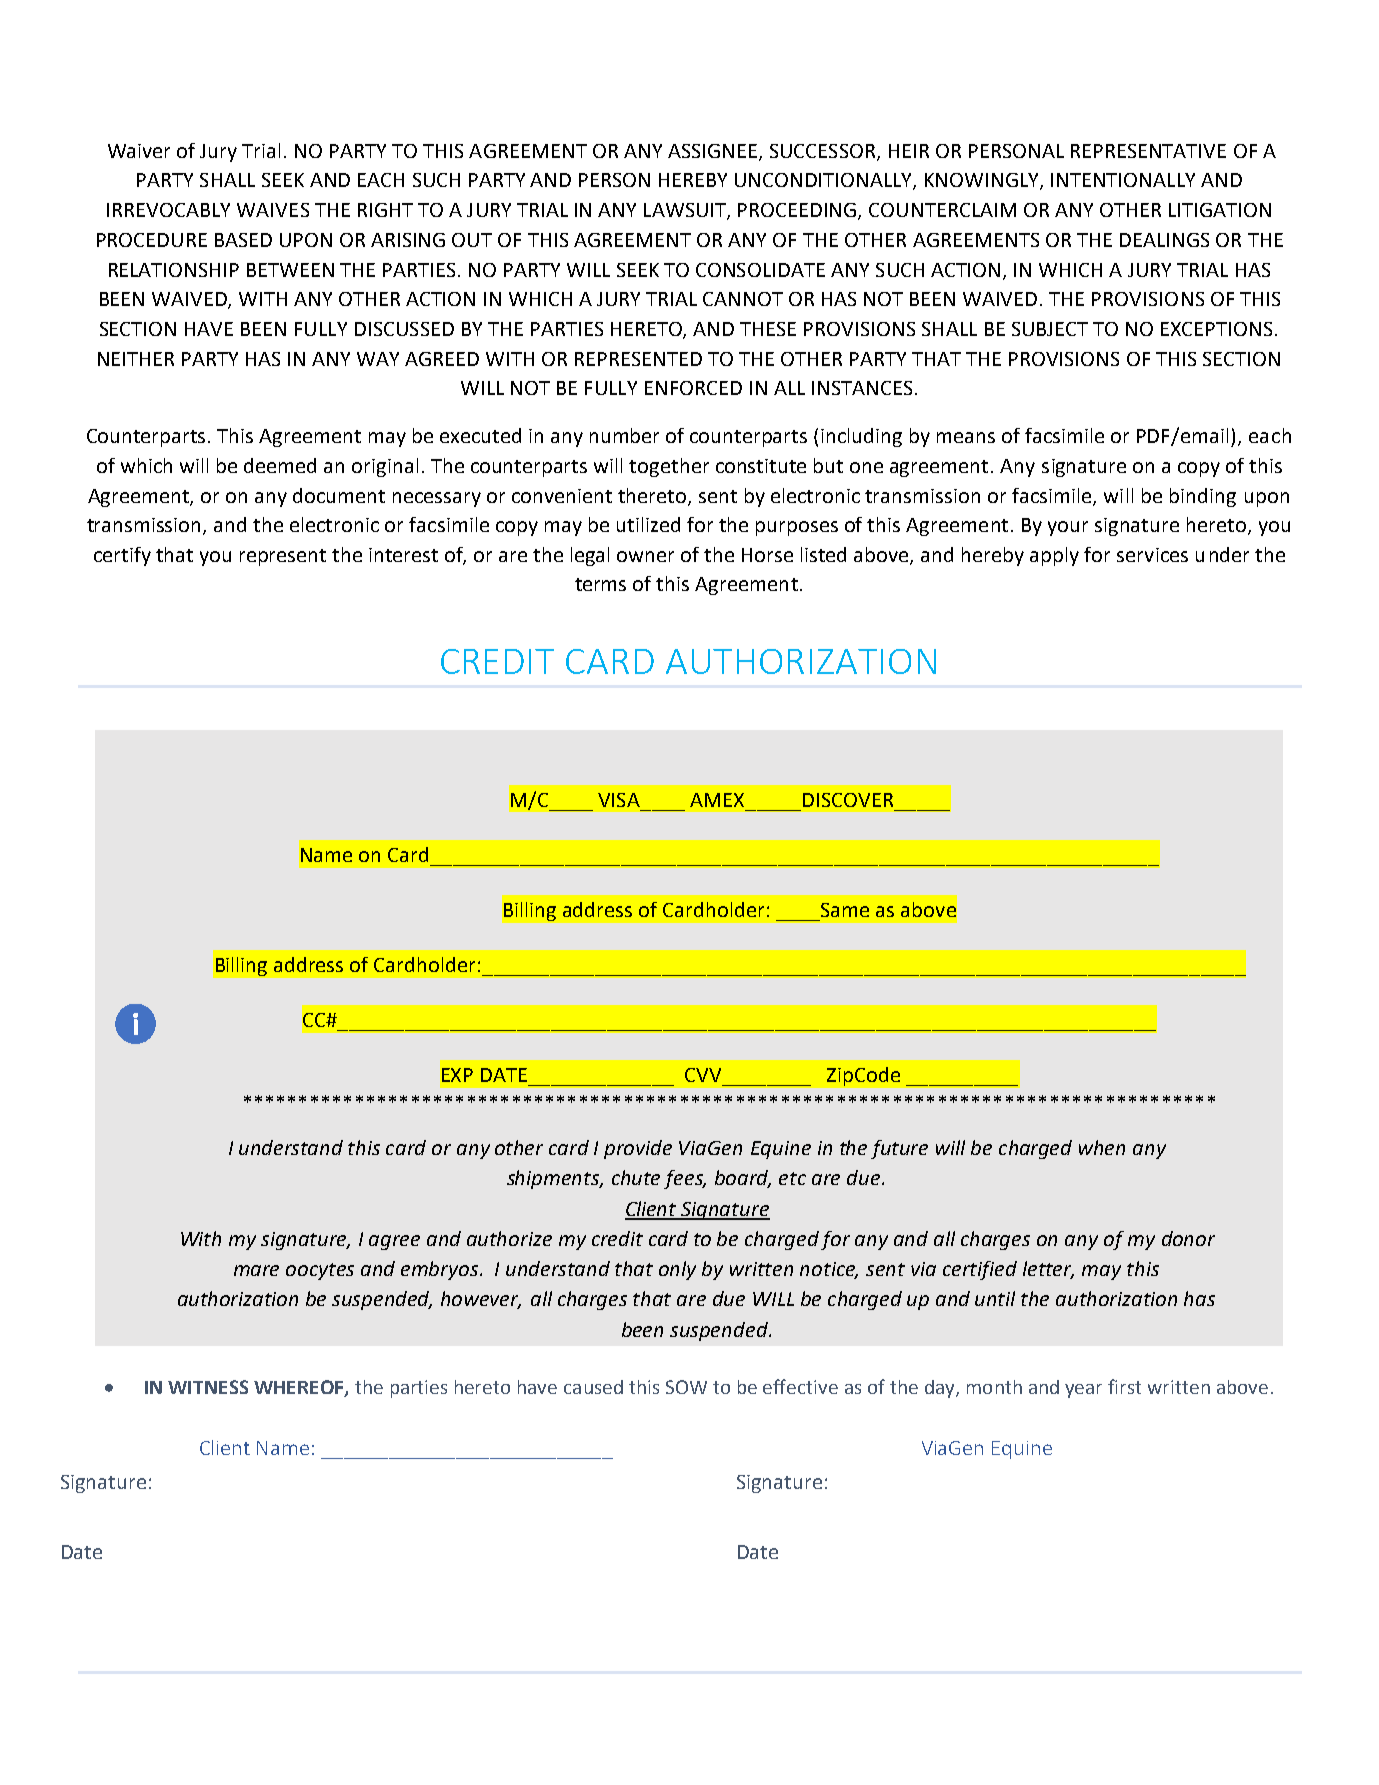 This page has height=1785, width=1379. What do you see at coordinates (1123, 180) in the page?
I see `INTENTIONALLY` at bounding box center [1123, 180].
